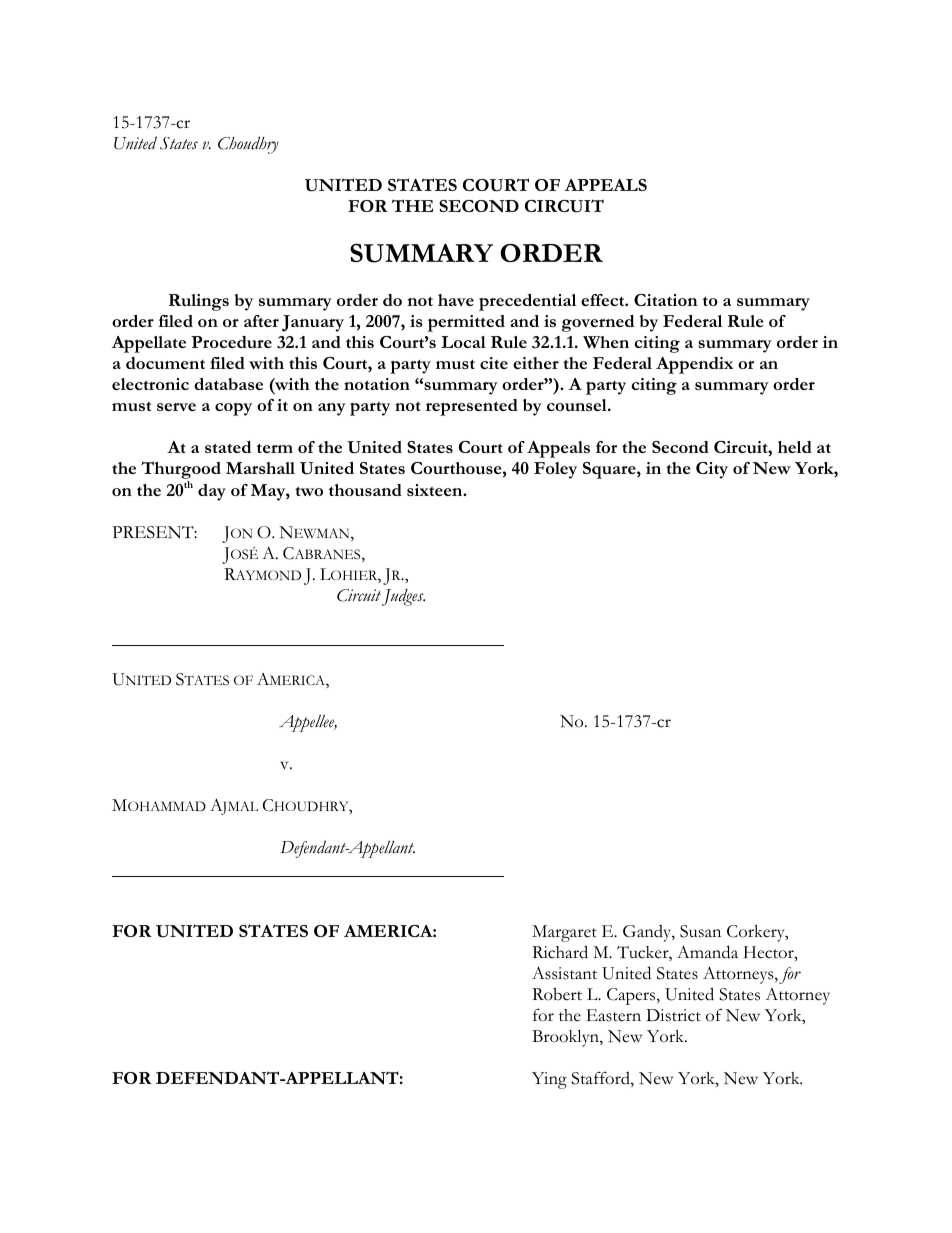 Image resolution: width=952 pixels, height=1233 pixels. Describe the element at coordinates (466, 323) in the image. I see `permitted` at that location.
